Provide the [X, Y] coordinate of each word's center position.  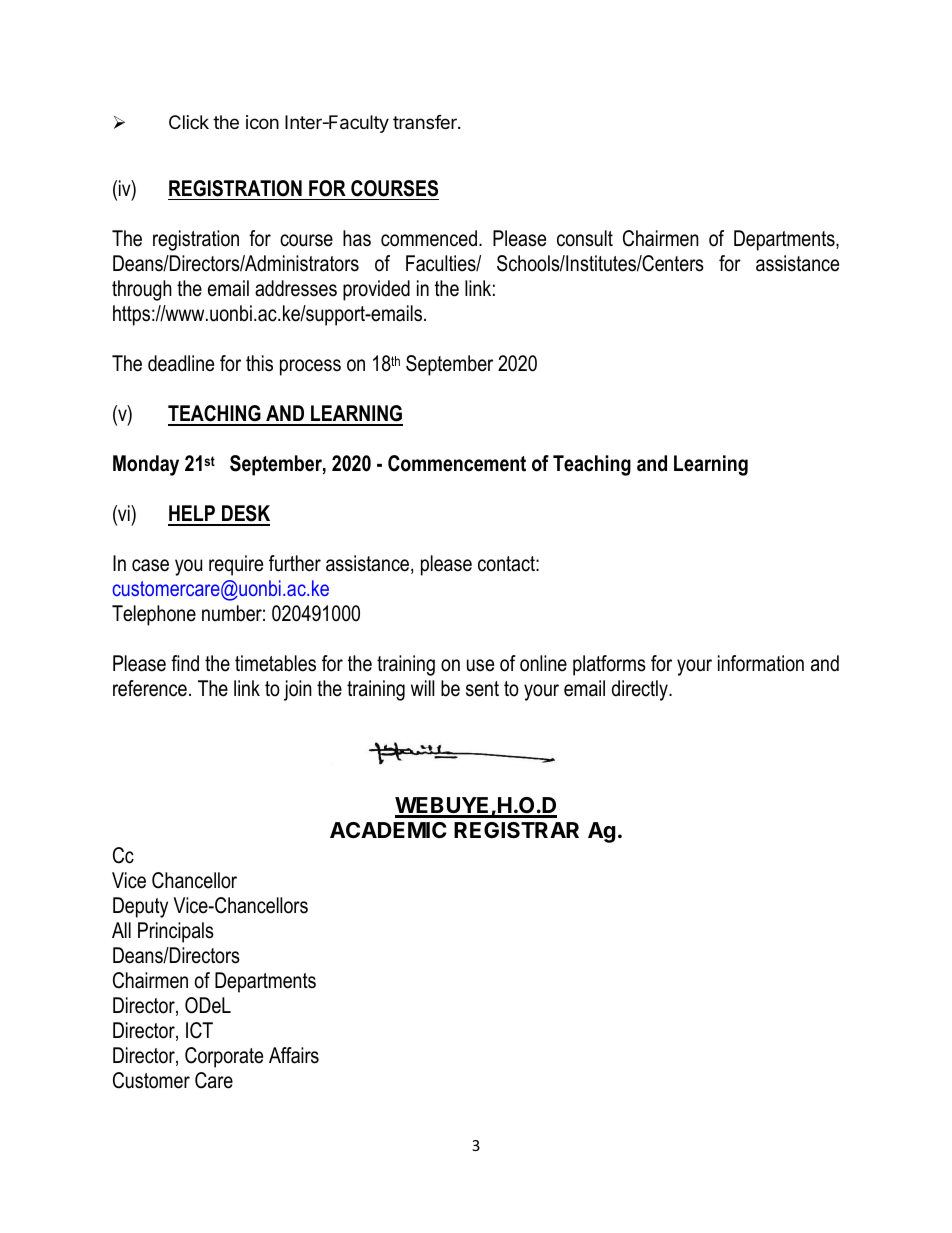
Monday [146, 465]
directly [641, 690]
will [422, 688]
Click [189, 122]
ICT [199, 1030]
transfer [426, 122]
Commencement [457, 463]
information [761, 663]
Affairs [294, 1055]
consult [585, 238]
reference [150, 688]
